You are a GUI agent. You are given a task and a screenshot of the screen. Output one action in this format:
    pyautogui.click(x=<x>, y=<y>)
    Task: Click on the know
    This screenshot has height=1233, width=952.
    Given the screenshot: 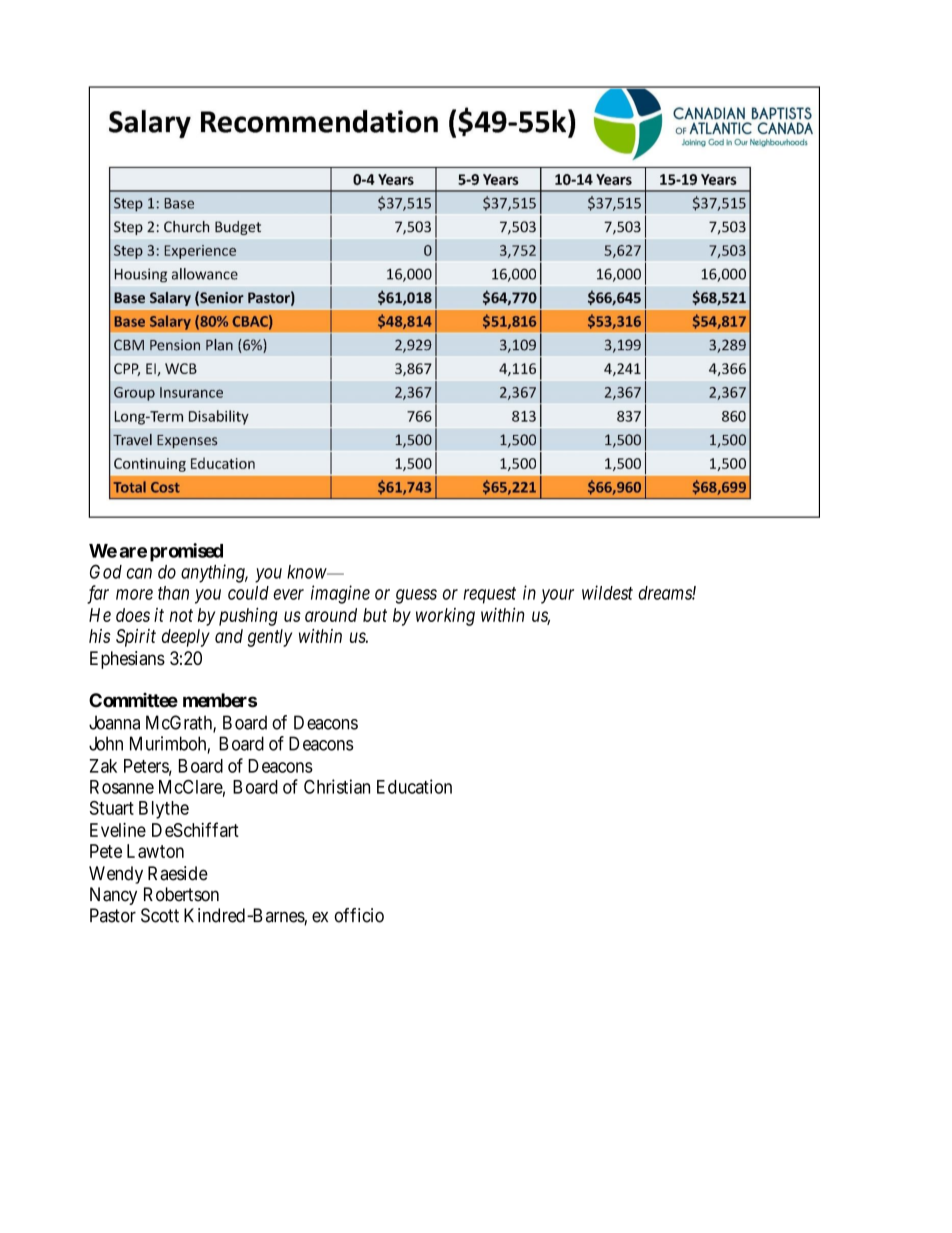 What is the action you would take?
    pyautogui.click(x=307, y=572)
